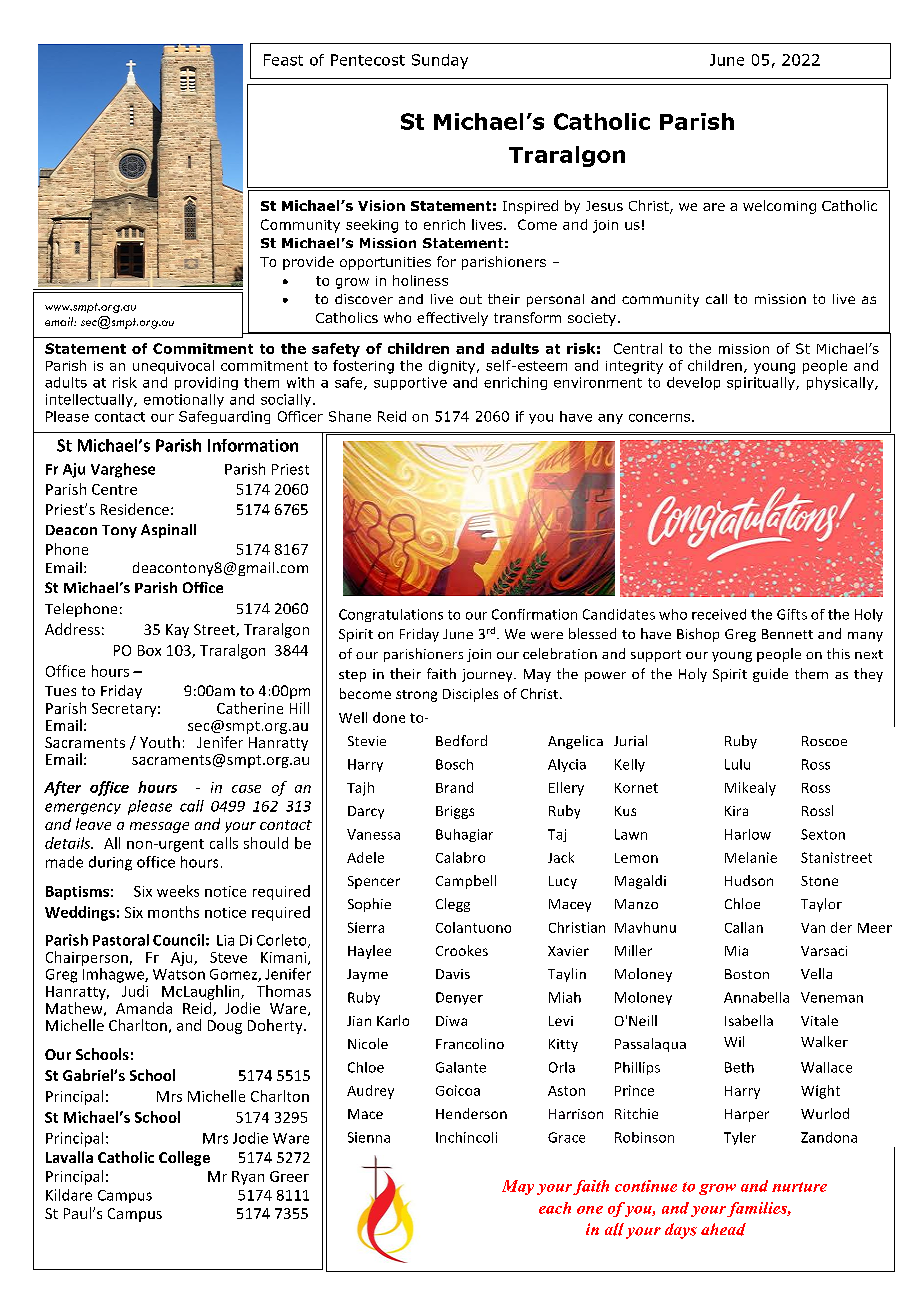 The image size is (924, 1308). Describe the element at coordinates (455, 812) in the image. I see `Briggs` at that location.
